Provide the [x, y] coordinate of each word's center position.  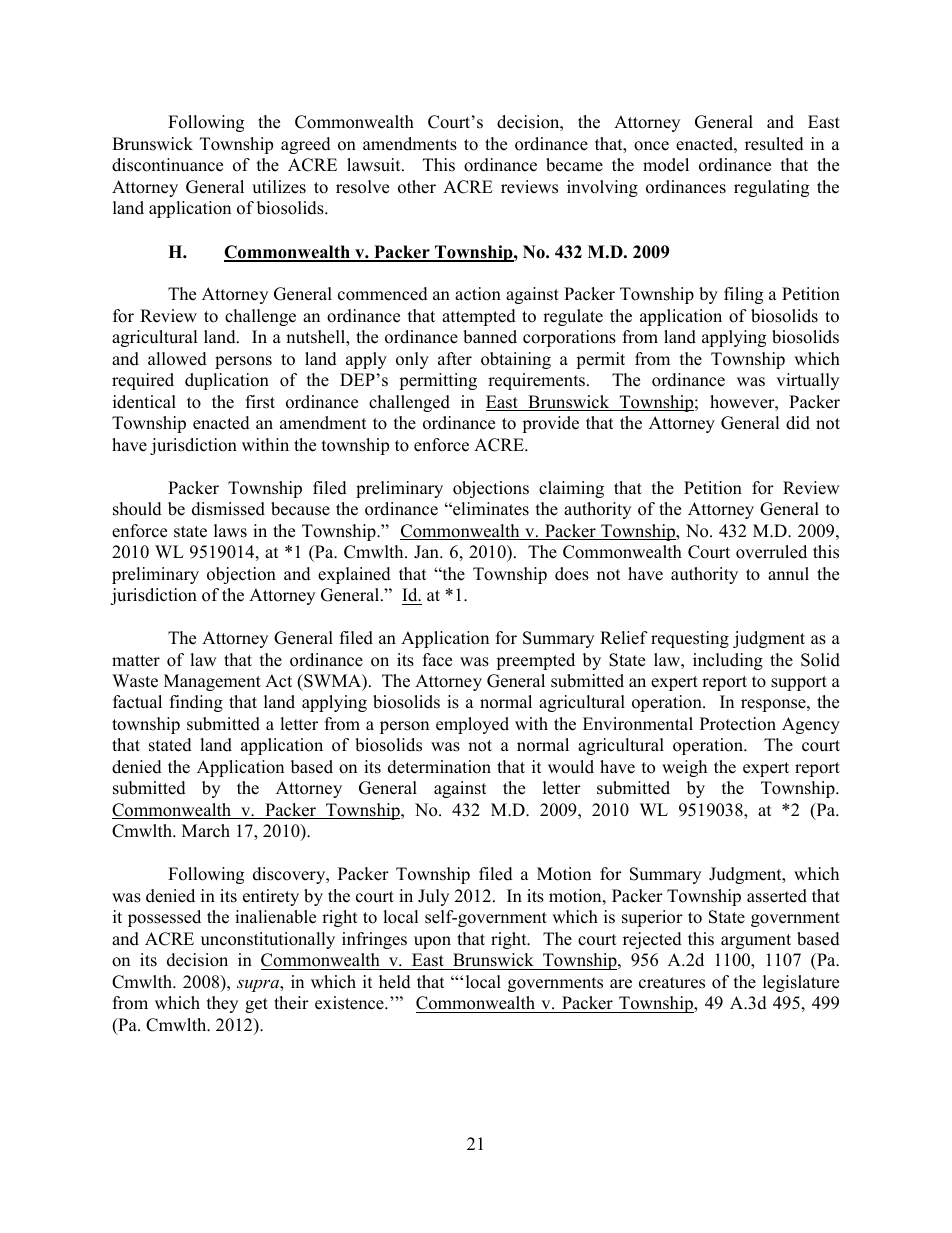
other [417, 187]
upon [432, 942]
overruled [771, 552]
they [222, 1004]
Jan [427, 552]
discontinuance [167, 165]
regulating [771, 188]
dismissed [228, 509]
